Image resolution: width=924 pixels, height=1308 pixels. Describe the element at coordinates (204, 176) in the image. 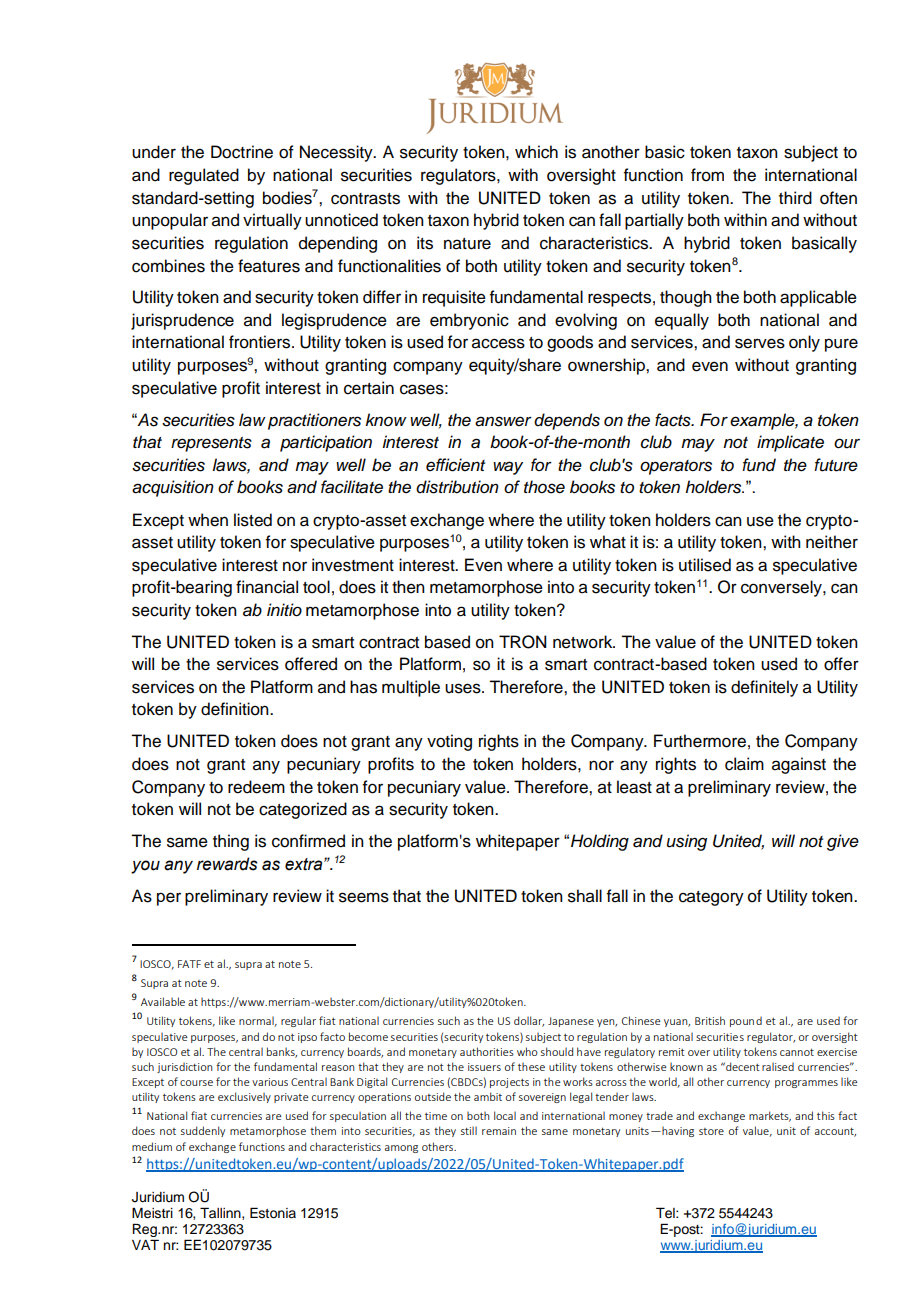

I see `regulated` at that location.
